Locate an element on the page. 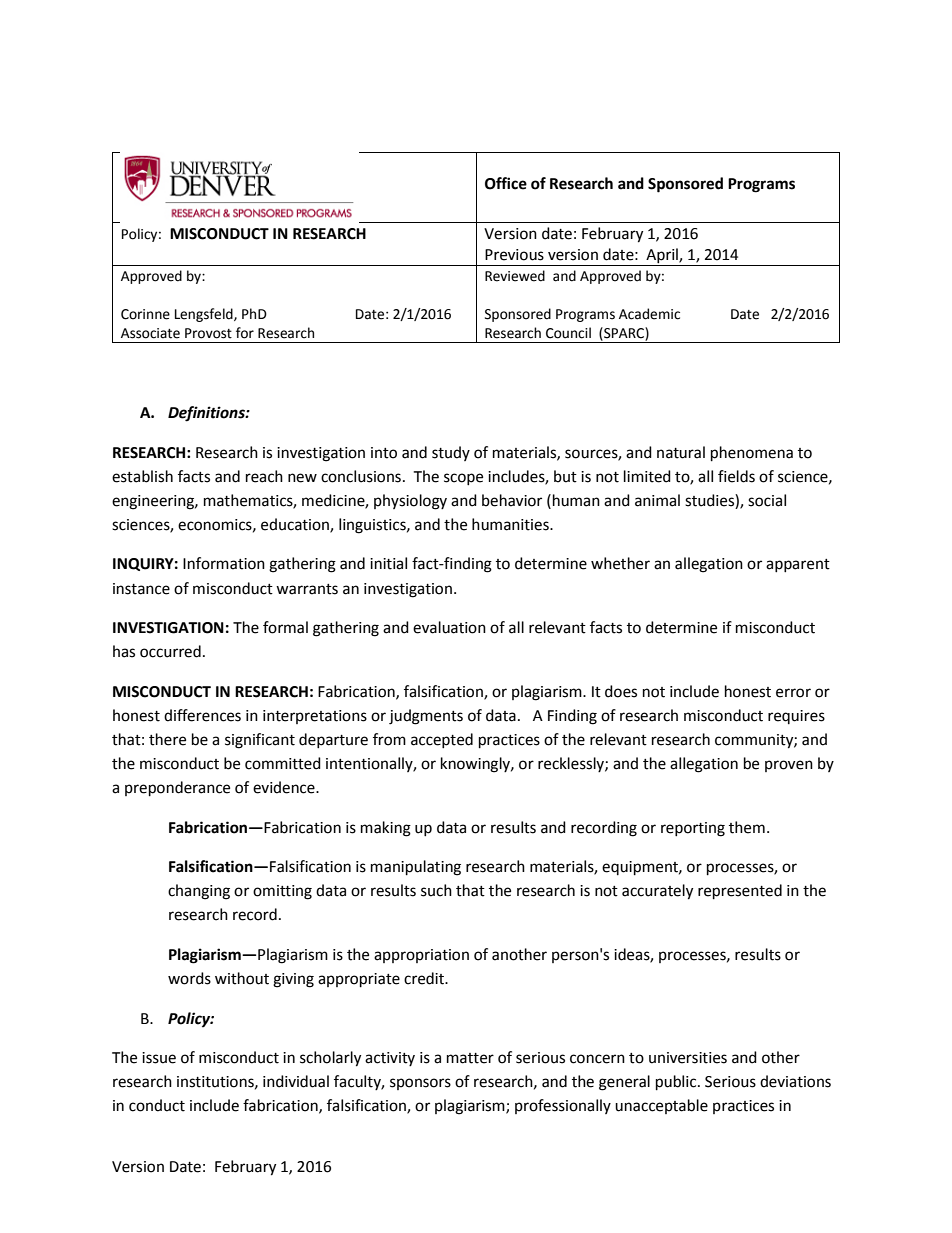 This page has height=1233, width=952. Information is located at coordinates (224, 563).
